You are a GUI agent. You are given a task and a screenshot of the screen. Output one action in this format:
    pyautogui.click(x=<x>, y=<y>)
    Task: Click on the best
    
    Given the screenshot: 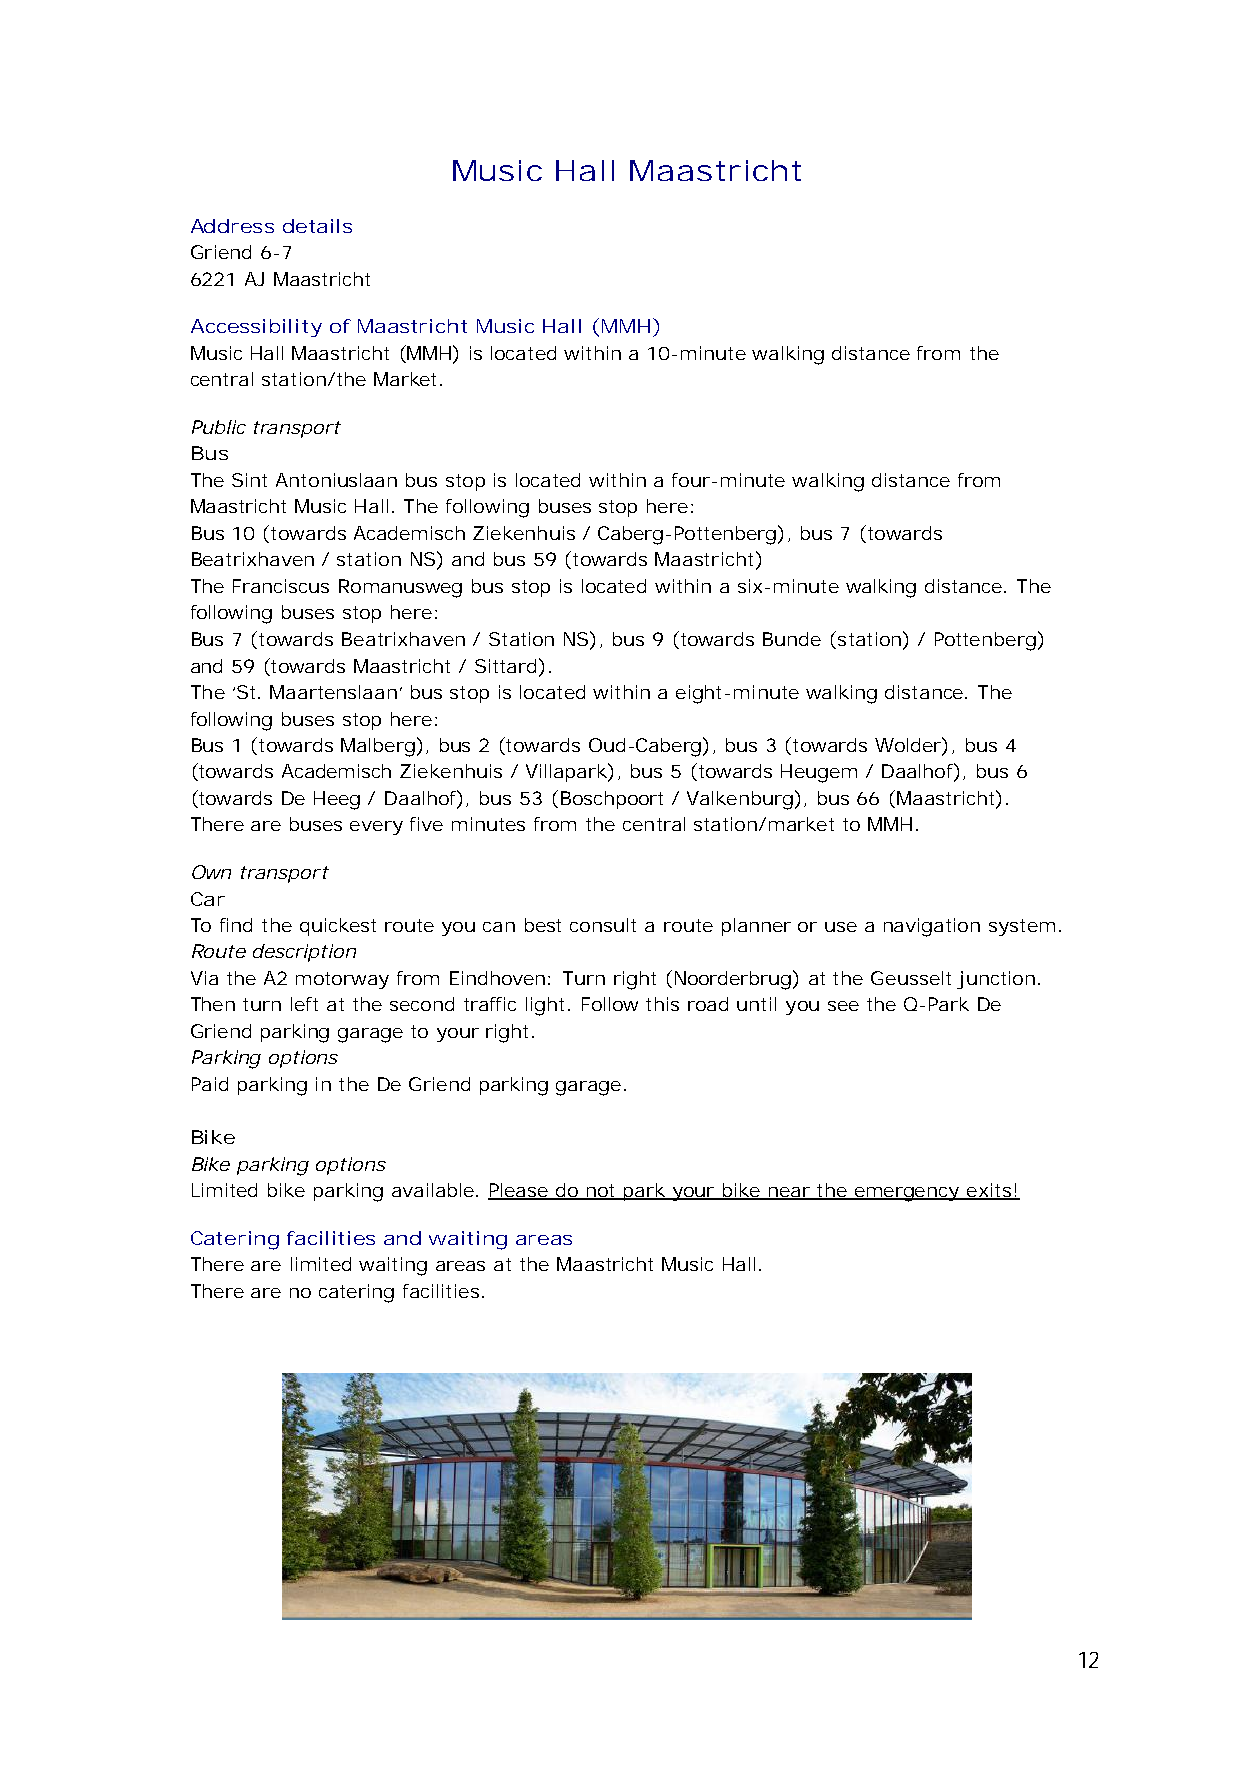 What is the action you would take?
    pyautogui.click(x=543, y=925)
